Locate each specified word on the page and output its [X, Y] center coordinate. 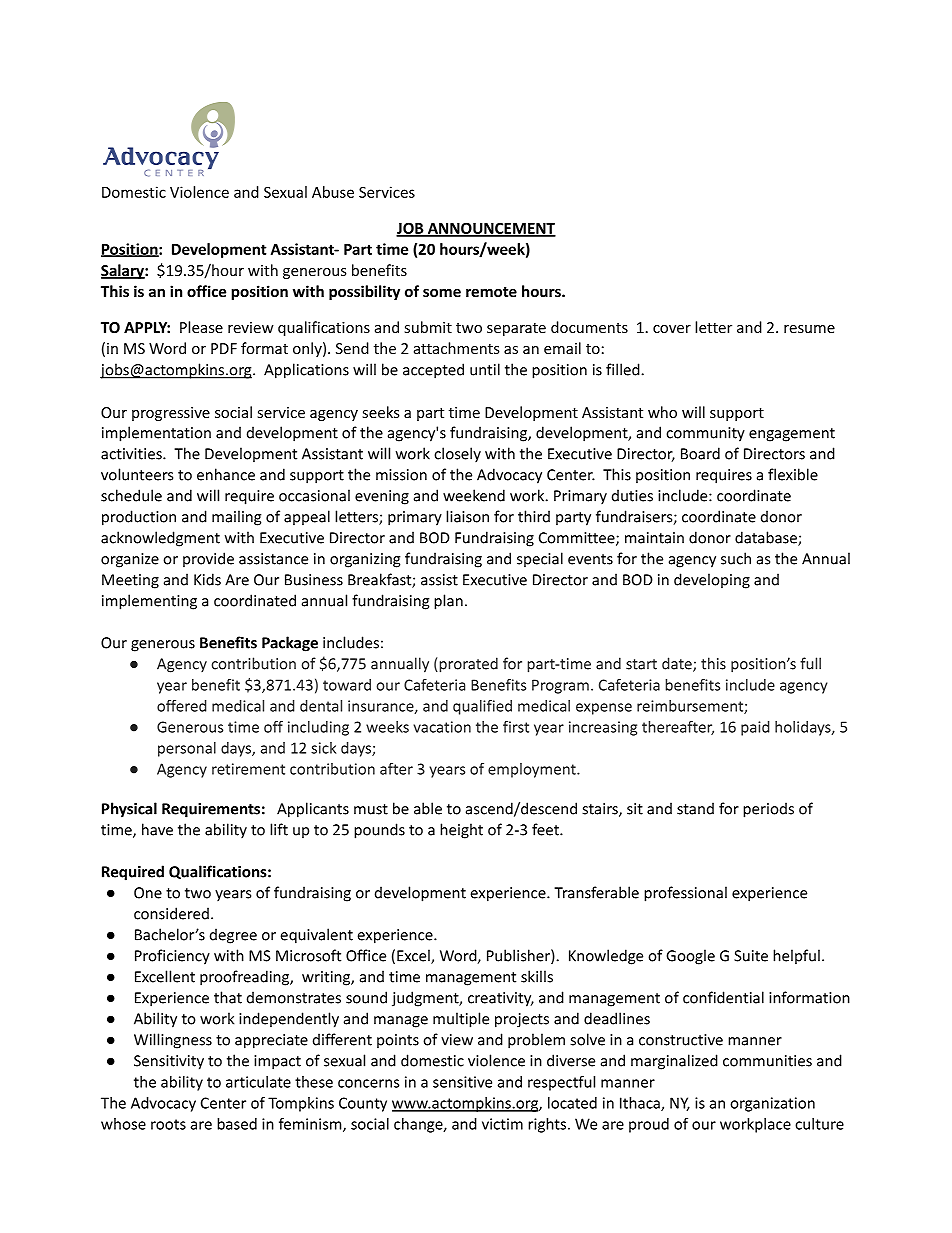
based [237, 1124]
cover [672, 329]
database [767, 538]
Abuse [333, 192]
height [461, 831]
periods [768, 810]
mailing [236, 518]
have [157, 829]
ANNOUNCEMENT [490, 229]
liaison [467, 516]
